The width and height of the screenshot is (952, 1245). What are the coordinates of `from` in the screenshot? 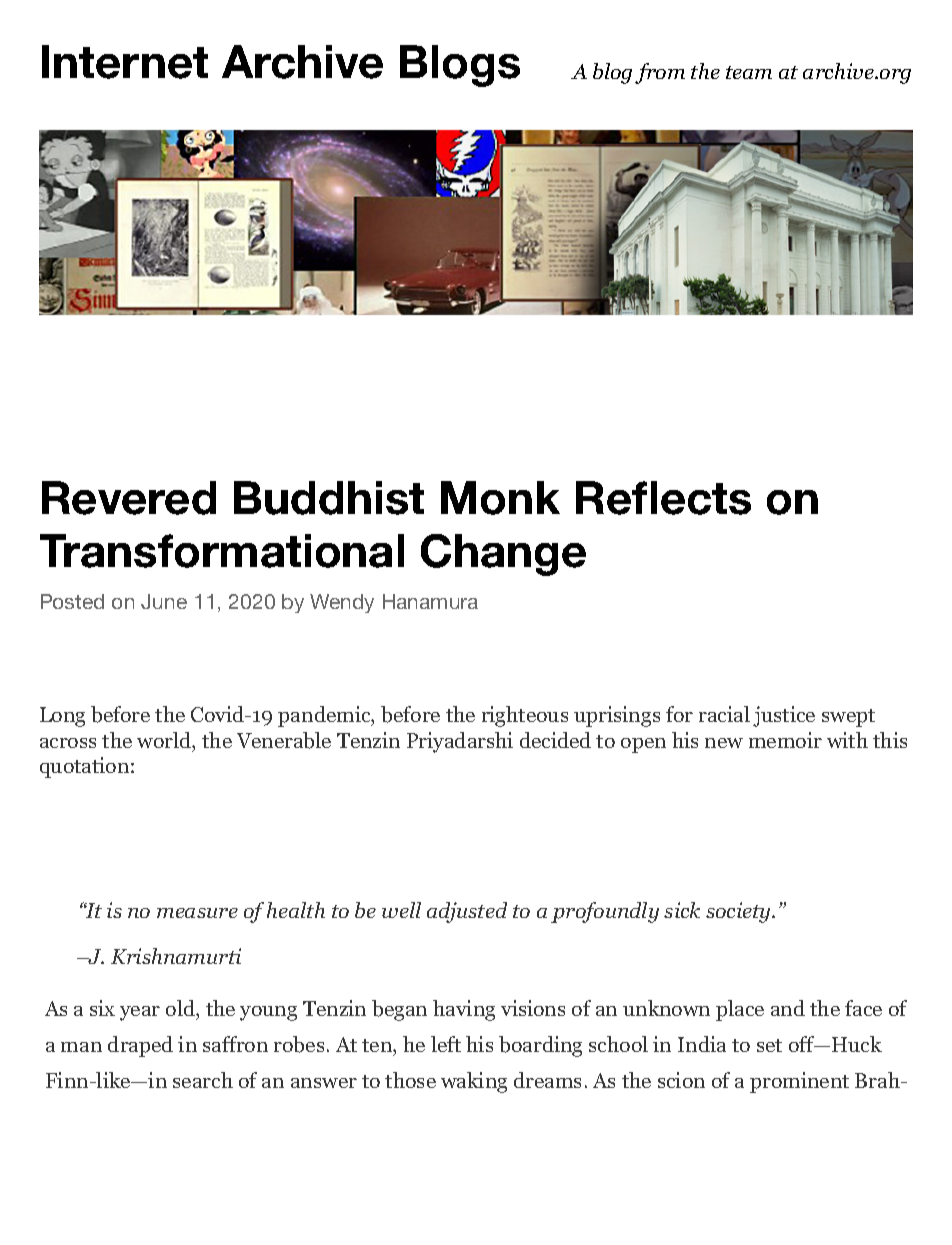 It's located at (660, 73).
